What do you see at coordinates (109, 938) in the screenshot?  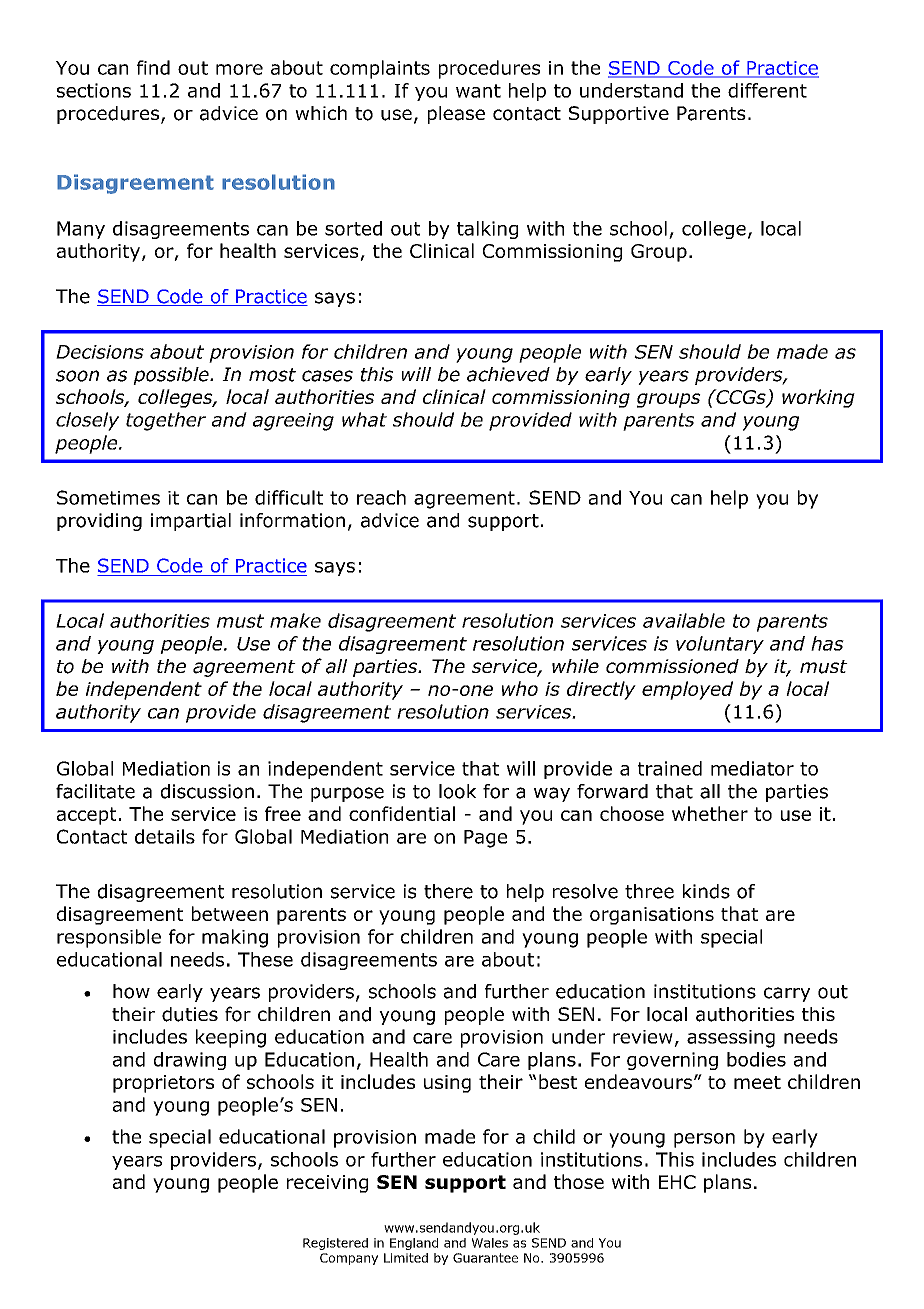 I see `responsible` at bounding box center [109, 938].
